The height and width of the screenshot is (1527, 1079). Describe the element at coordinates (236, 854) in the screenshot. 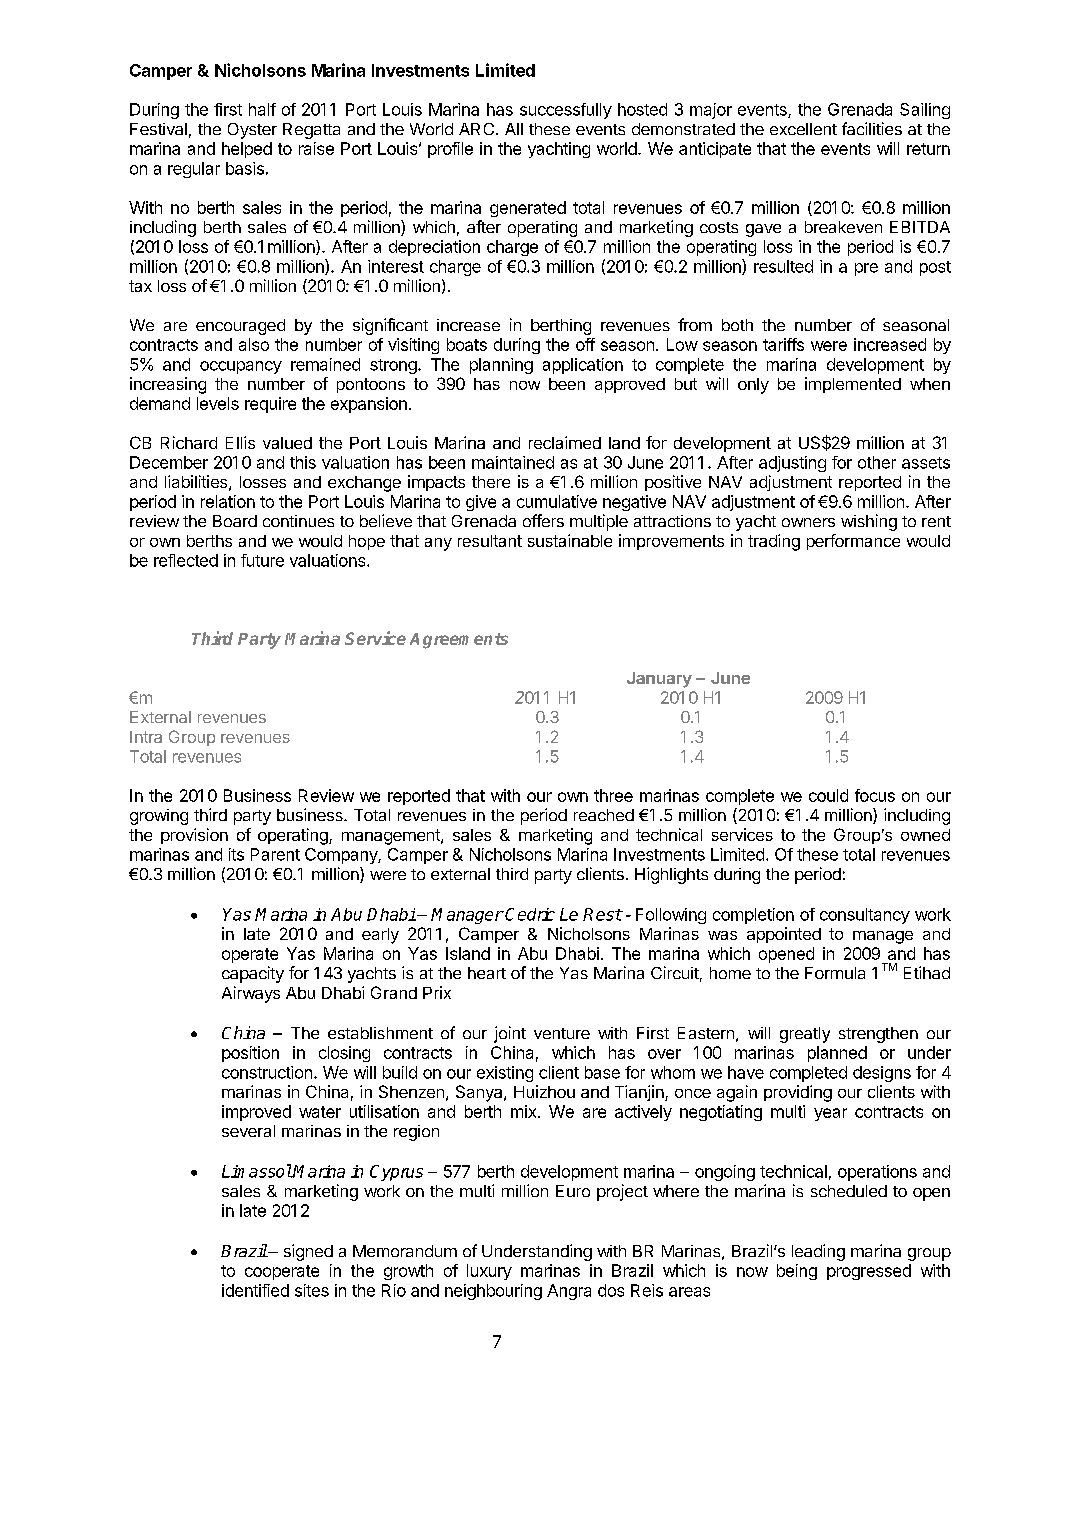

I see `its` at that location.
